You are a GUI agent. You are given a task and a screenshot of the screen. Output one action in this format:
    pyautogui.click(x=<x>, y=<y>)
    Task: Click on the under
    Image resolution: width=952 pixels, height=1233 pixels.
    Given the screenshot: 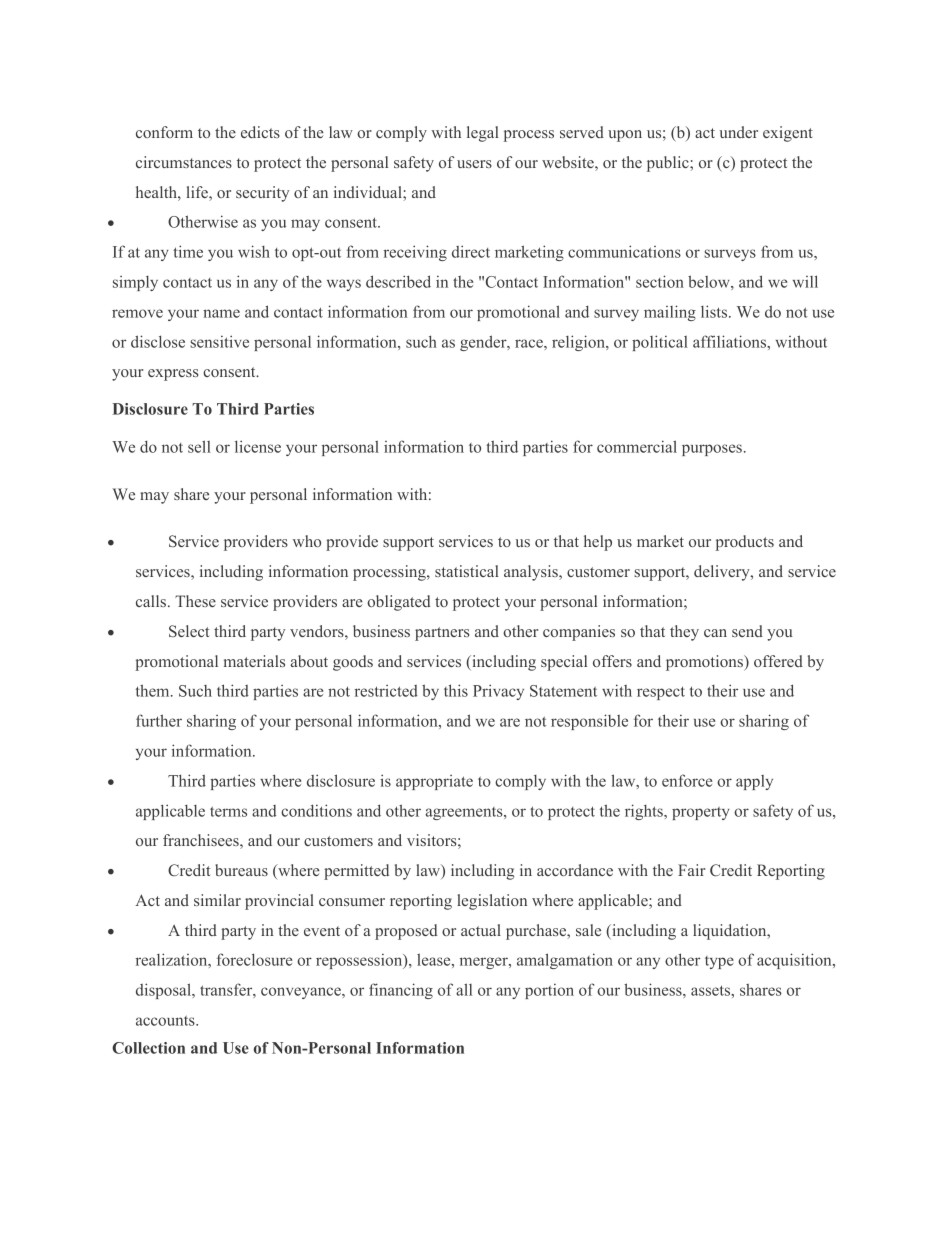 What is the action you would take?
    pyautogui.click(x=739, y=132)
